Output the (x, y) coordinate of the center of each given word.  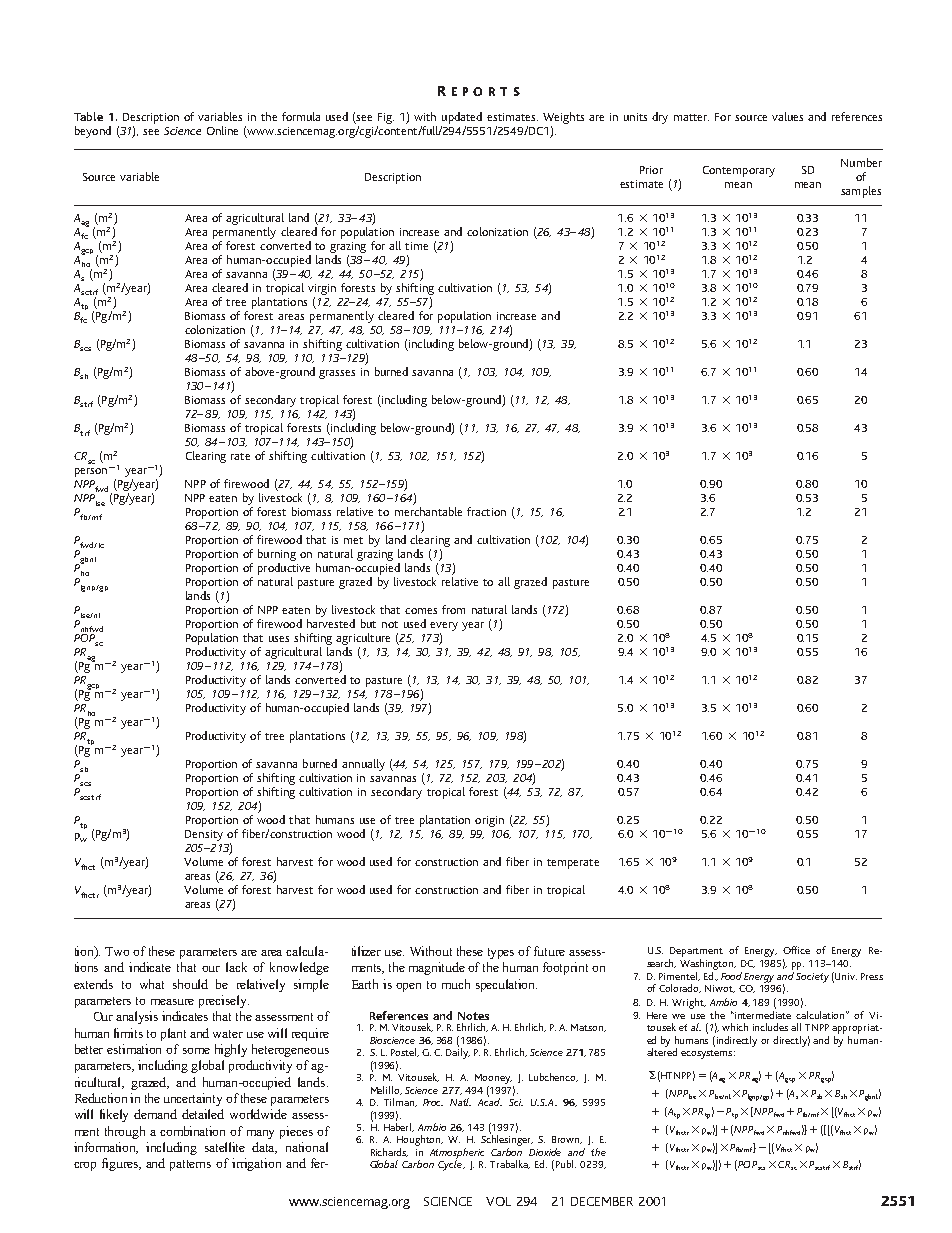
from (453, 609)
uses (279, 639)
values (787, 116)
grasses (337, 374)
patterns (190, 1165)
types (501, 953)
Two (117, 951)
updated (461, 119)
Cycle (451, 1164)
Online (222, 130)
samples (861, 192)
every (444, 628)
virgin (322, 289)
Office (796, 950)
